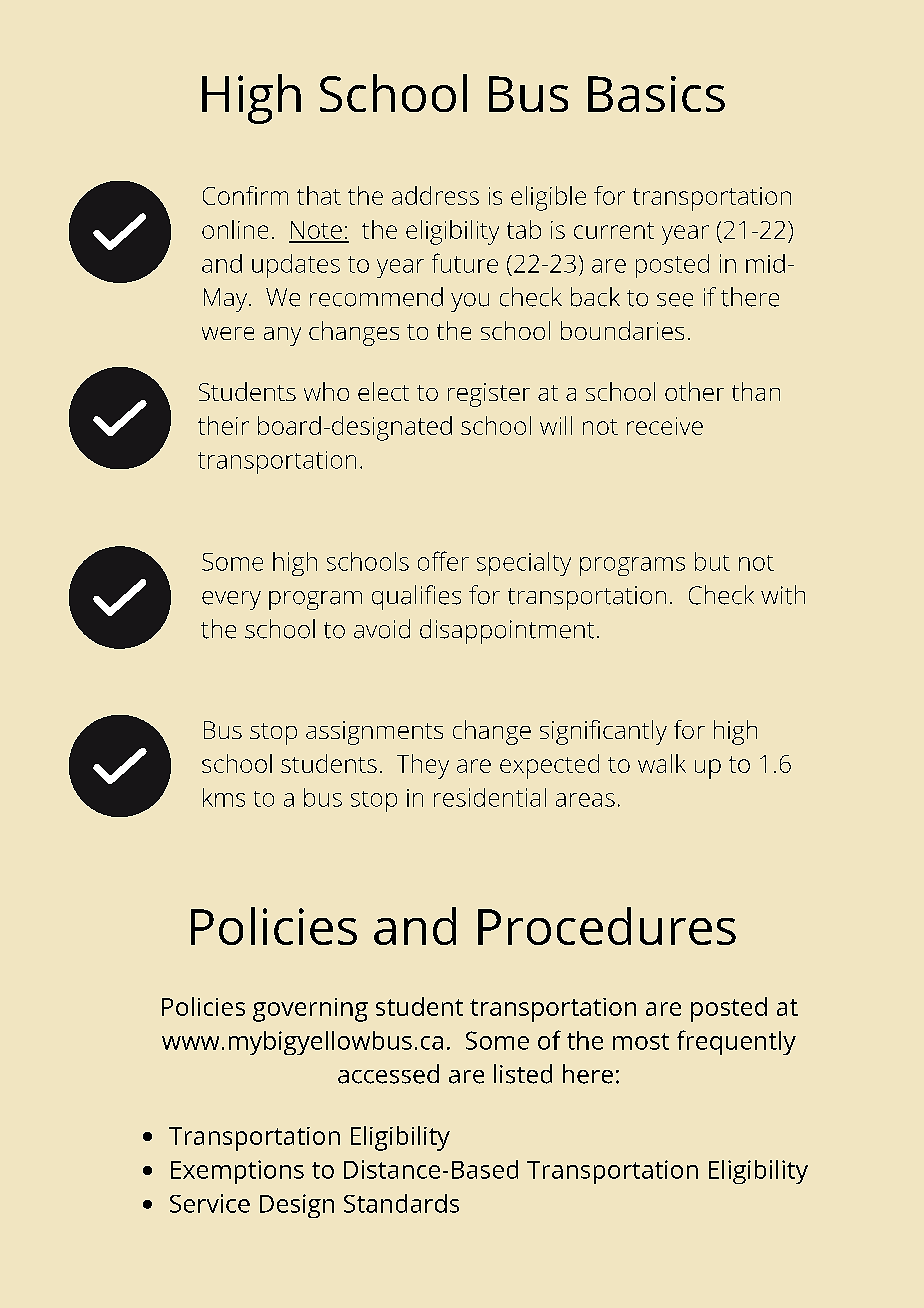 This image has width=924, height=1308. I want to click on Confirm, so click(245, 195).
